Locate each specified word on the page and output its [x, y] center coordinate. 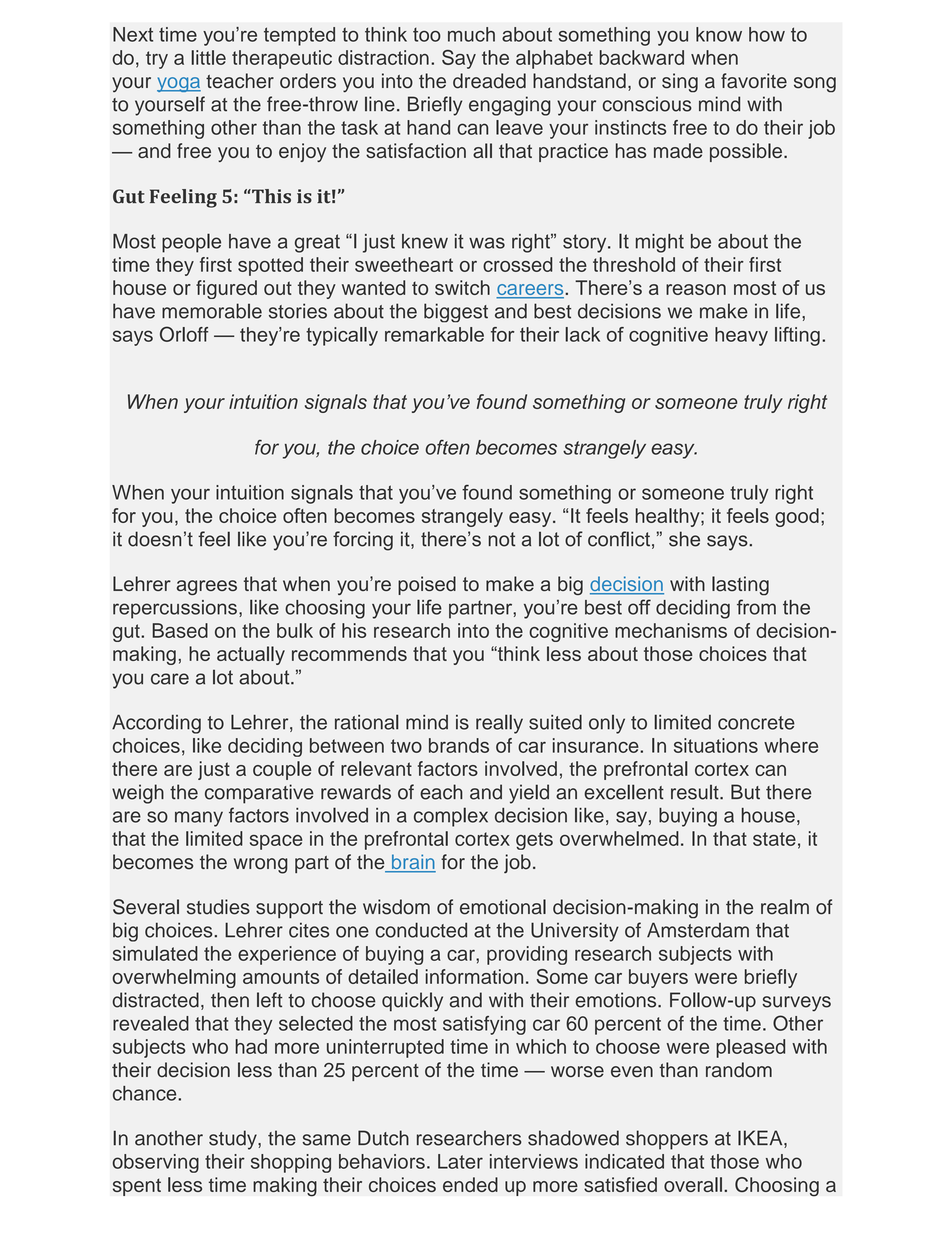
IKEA [761, 1139]
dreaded [489, 81]
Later [460, 1161]
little [209, 57]
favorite [754, 81]
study [234, 1140]
